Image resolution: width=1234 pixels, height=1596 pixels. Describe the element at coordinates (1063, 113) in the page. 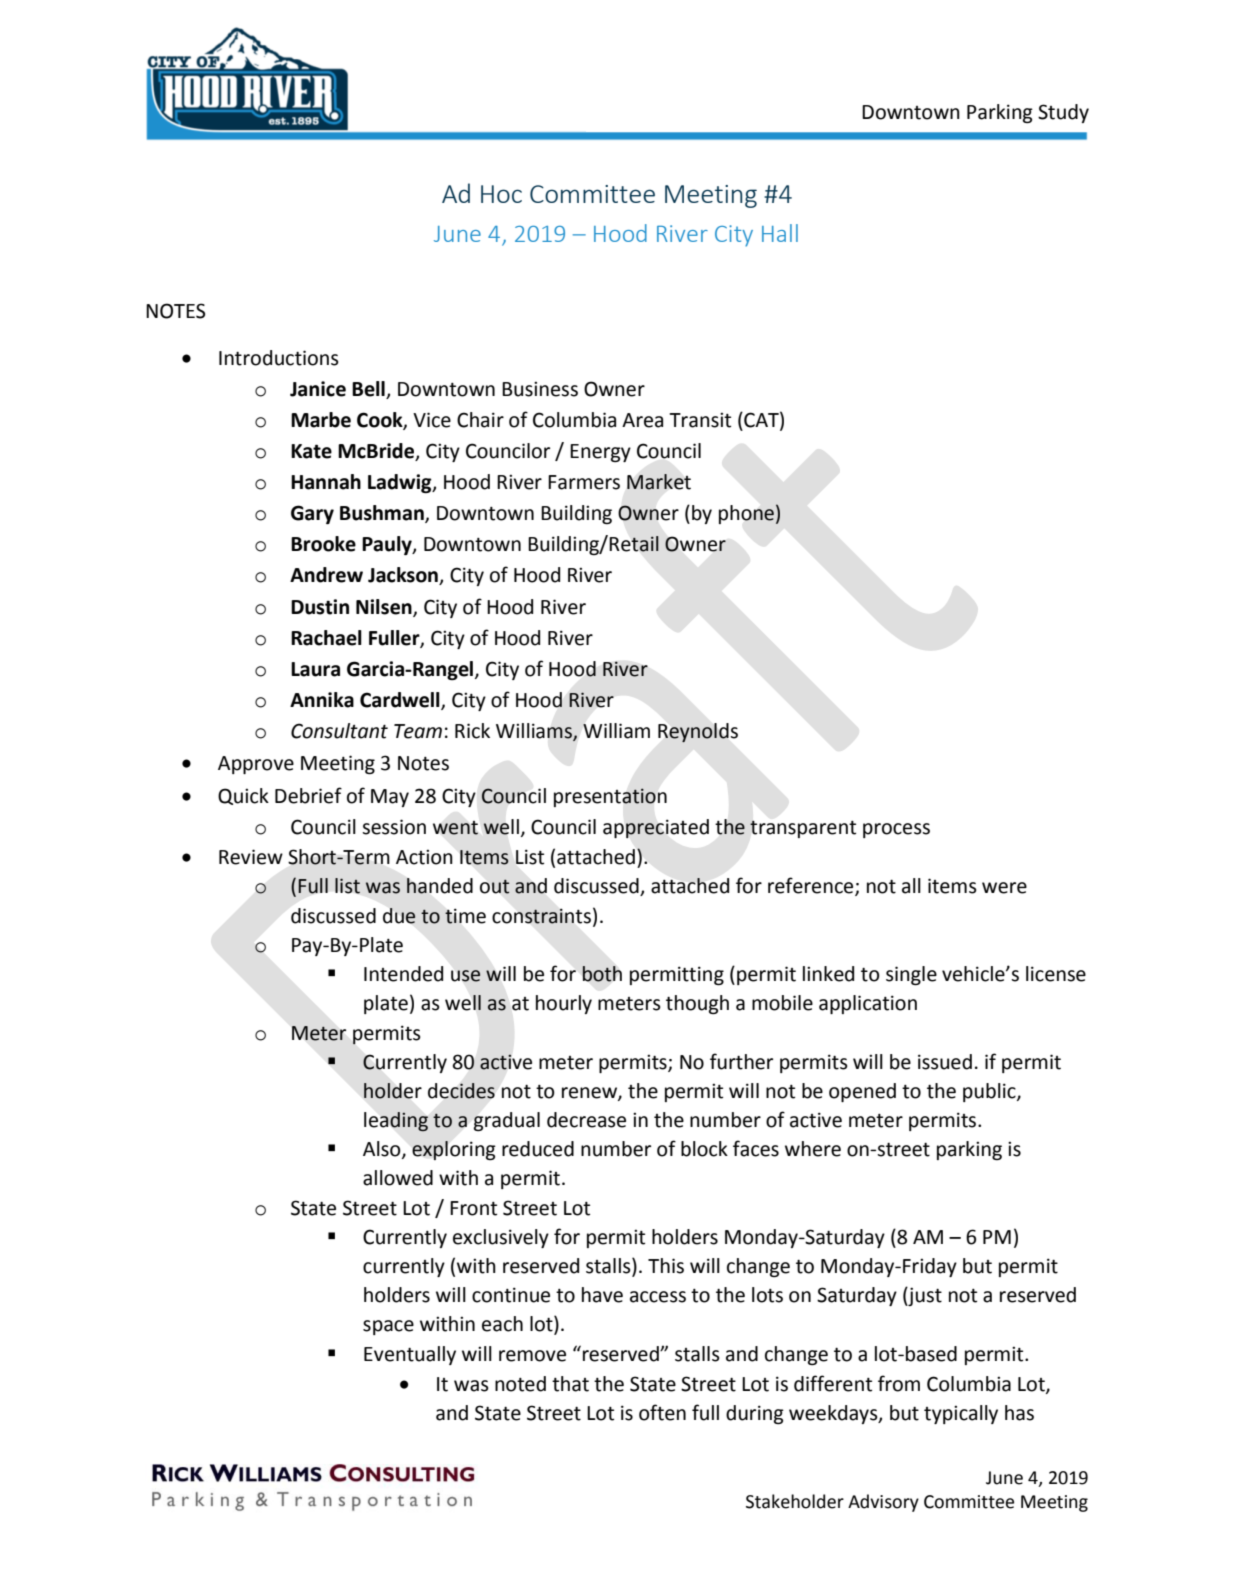

I see `Study` at that location.
